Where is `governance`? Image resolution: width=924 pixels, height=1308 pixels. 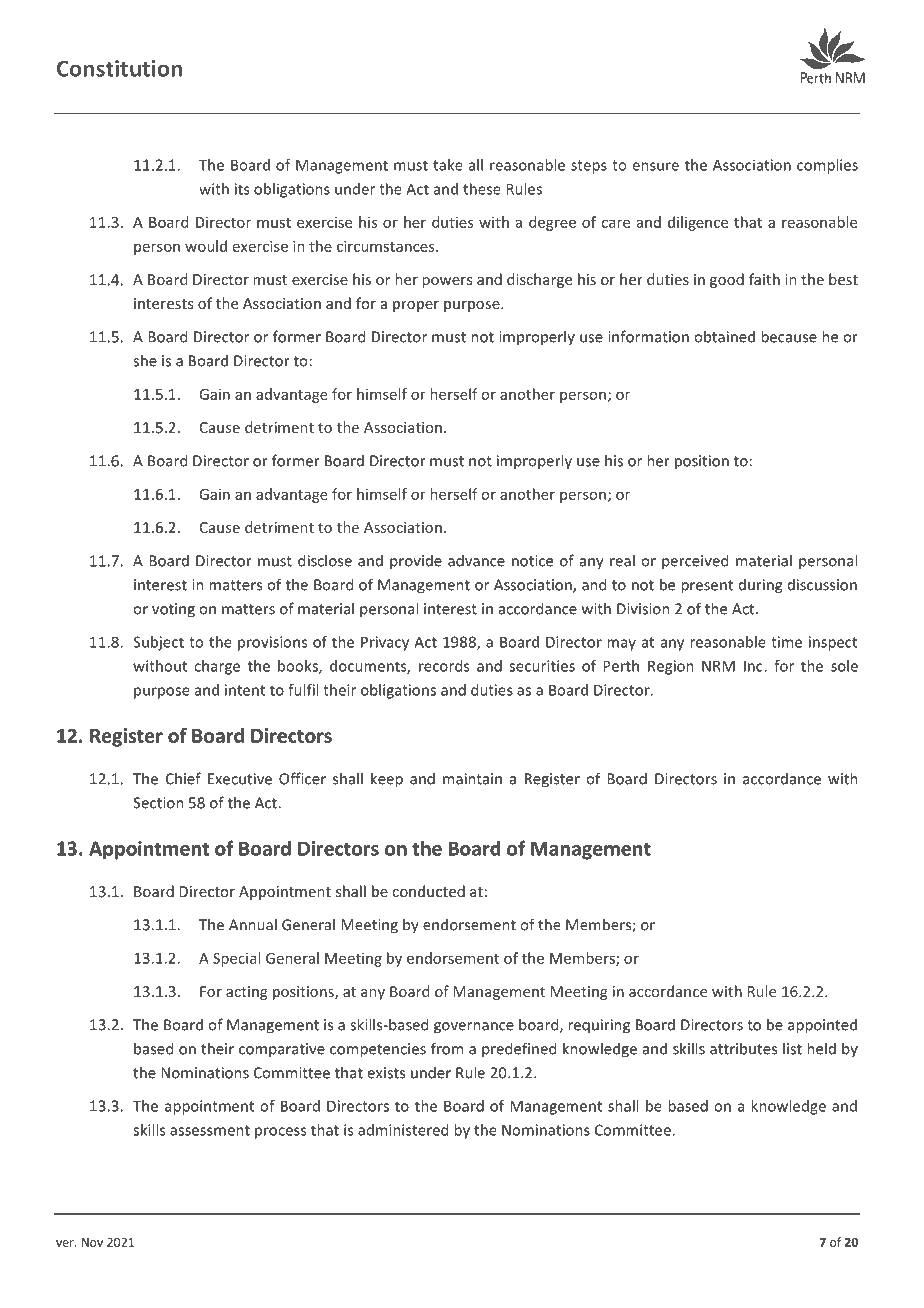 governance is located at coordinates (474, 1028).
